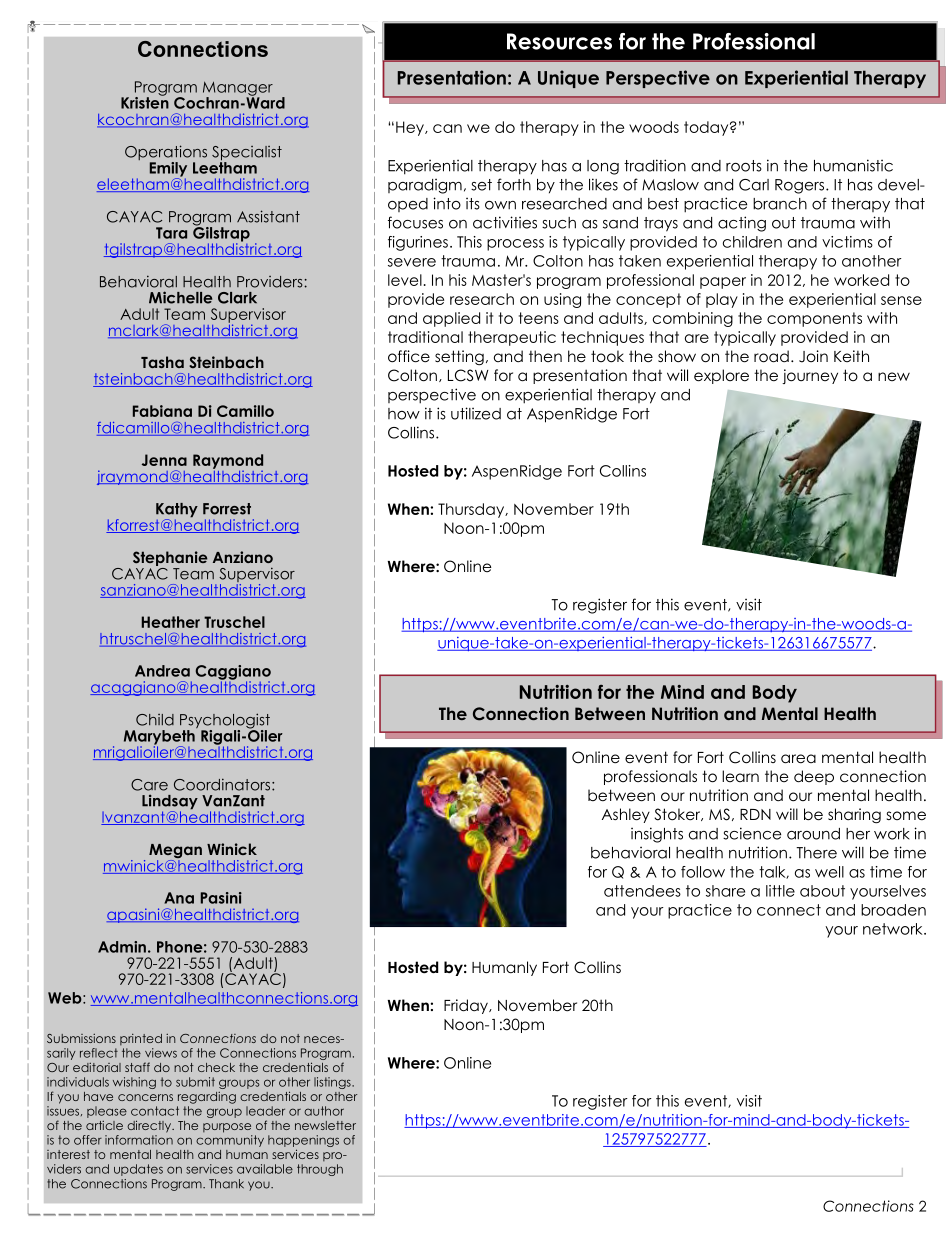 This image has width=952, height=1233. What do you see at coordinates (145, 101) in the image?
I see `Kristen` at bounding box center [145, 101].
